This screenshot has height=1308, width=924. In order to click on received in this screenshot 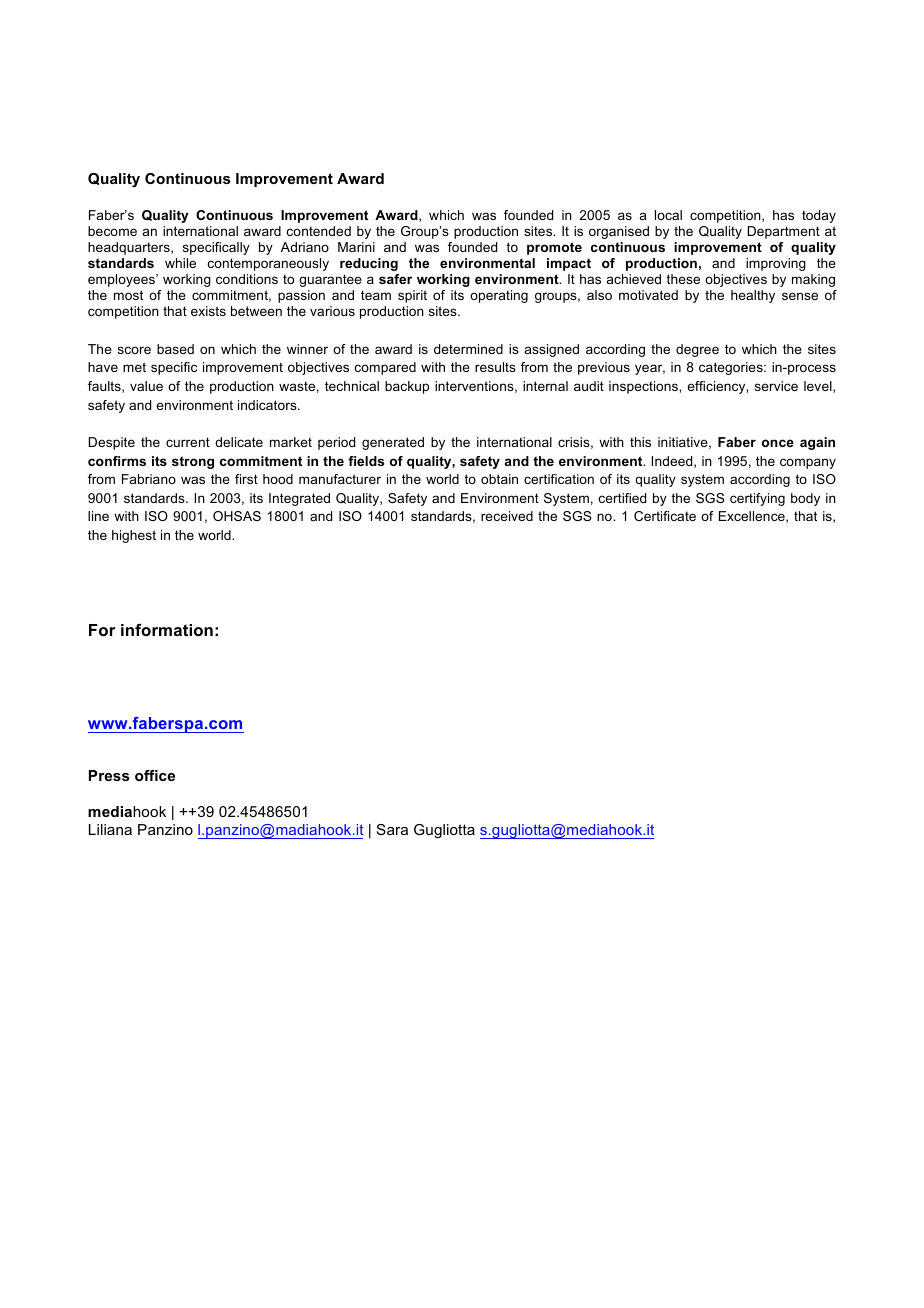, I will do `click(507, 516)`.
